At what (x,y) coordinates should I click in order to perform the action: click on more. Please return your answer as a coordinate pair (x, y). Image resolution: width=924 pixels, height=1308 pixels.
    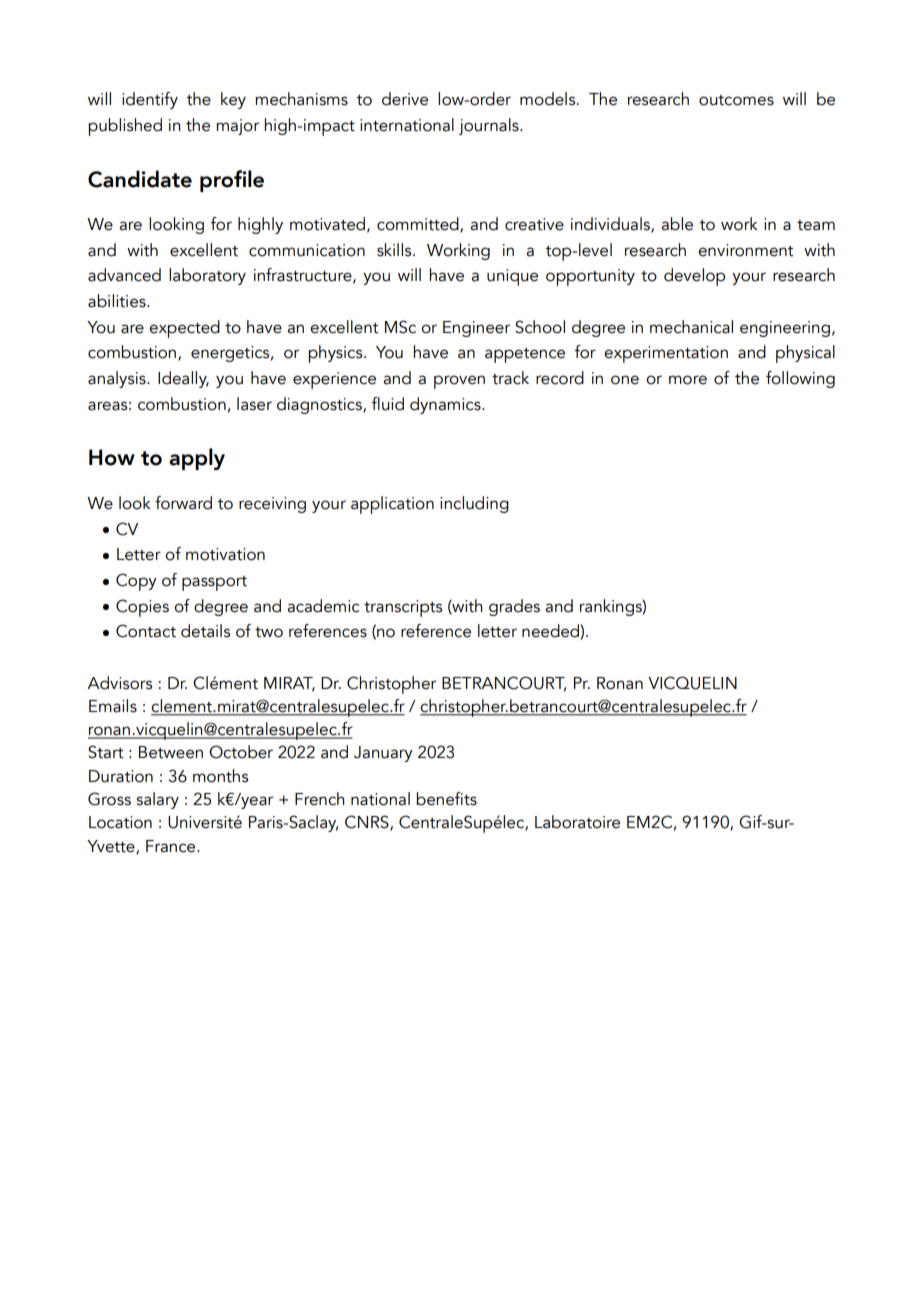
    Looking at the image, I should click on (688, 380).
